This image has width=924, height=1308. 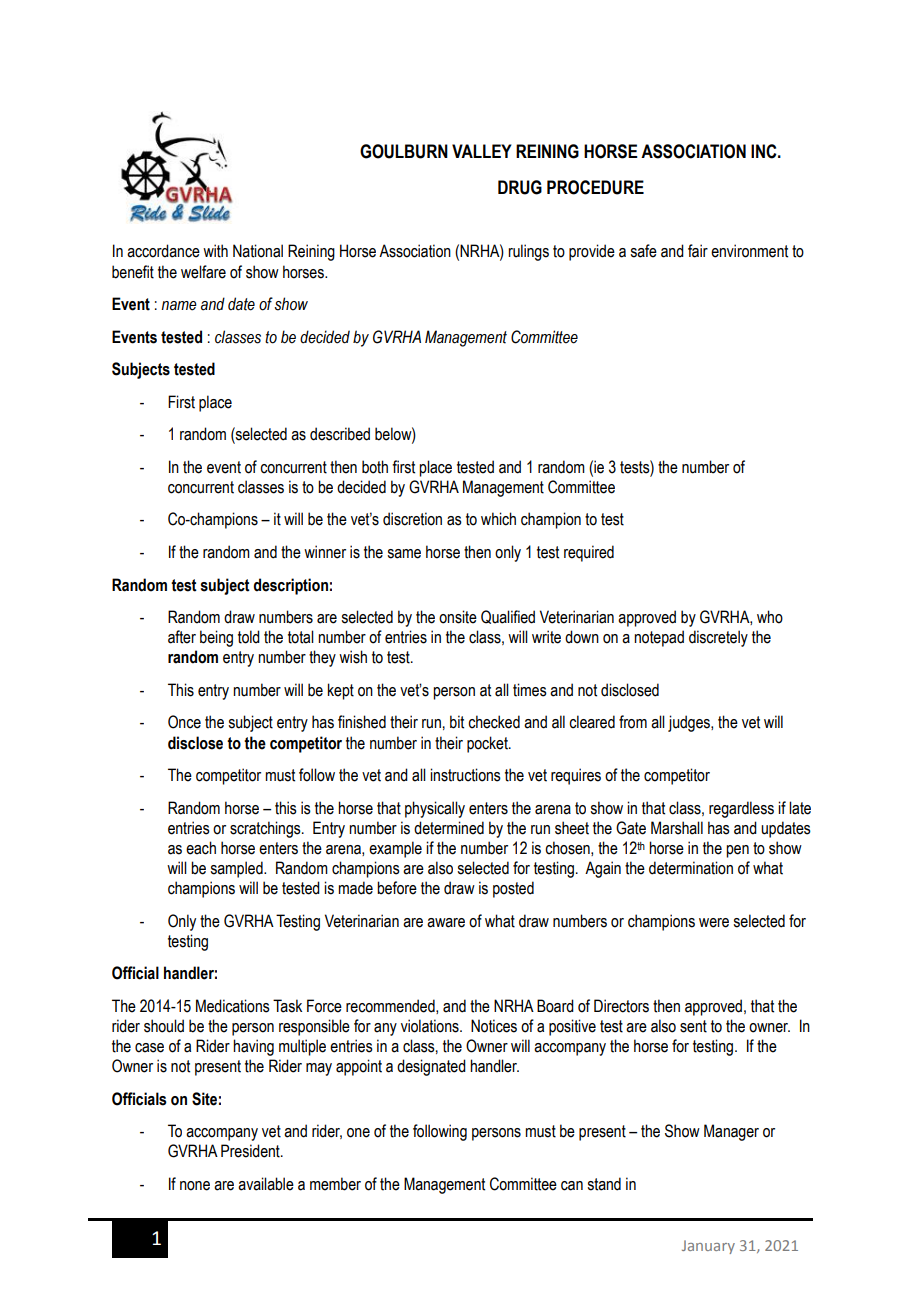 What do you see at coordinates (690, 723) in the image?
I see `judges` at bounding box center [690, 723].
